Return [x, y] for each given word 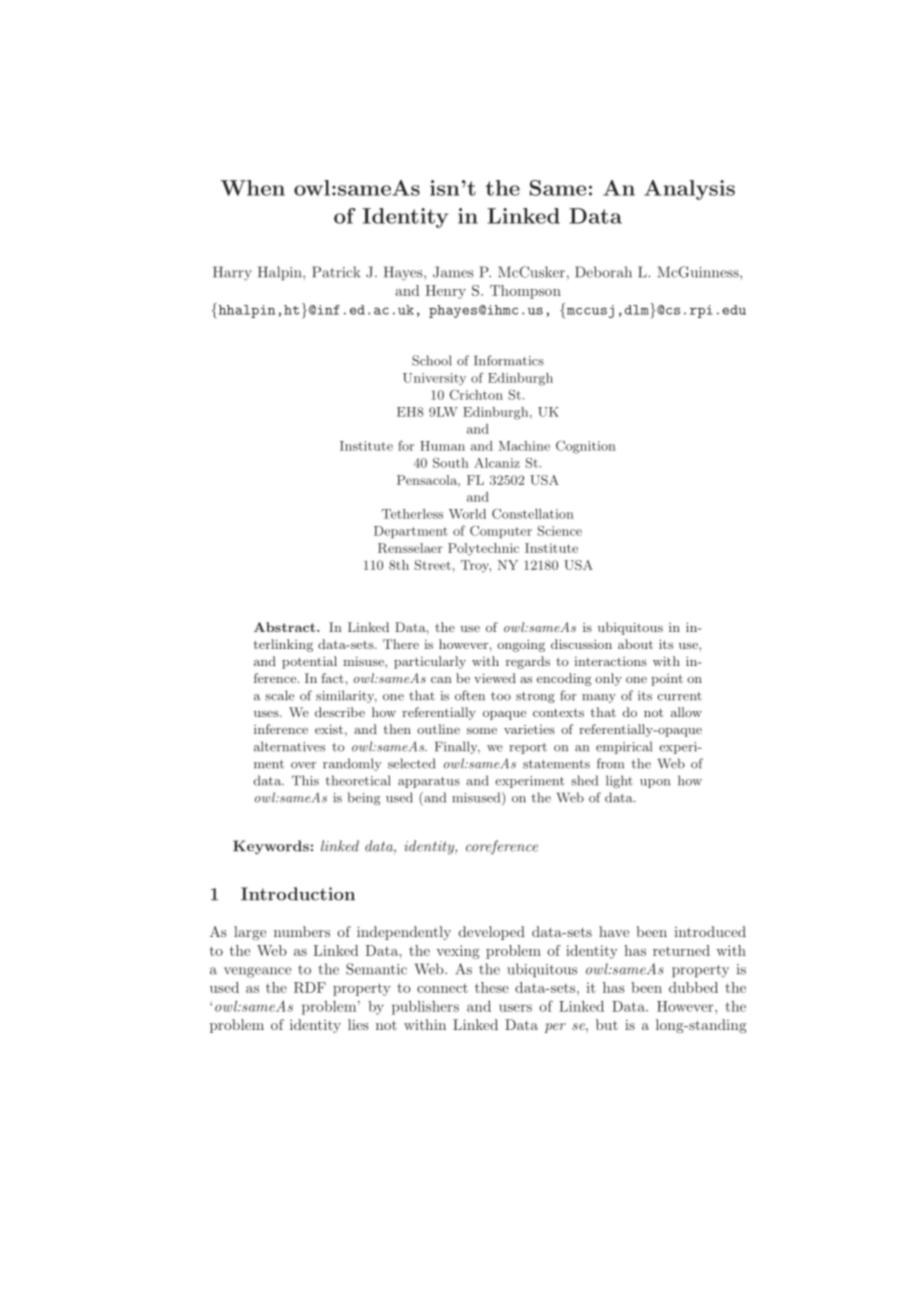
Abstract [286, 627]
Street [433, 565]
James [453, 272]
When [253, 188]
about [635, 644]
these [492, 987]
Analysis [689, 190]
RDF [310, 987]
